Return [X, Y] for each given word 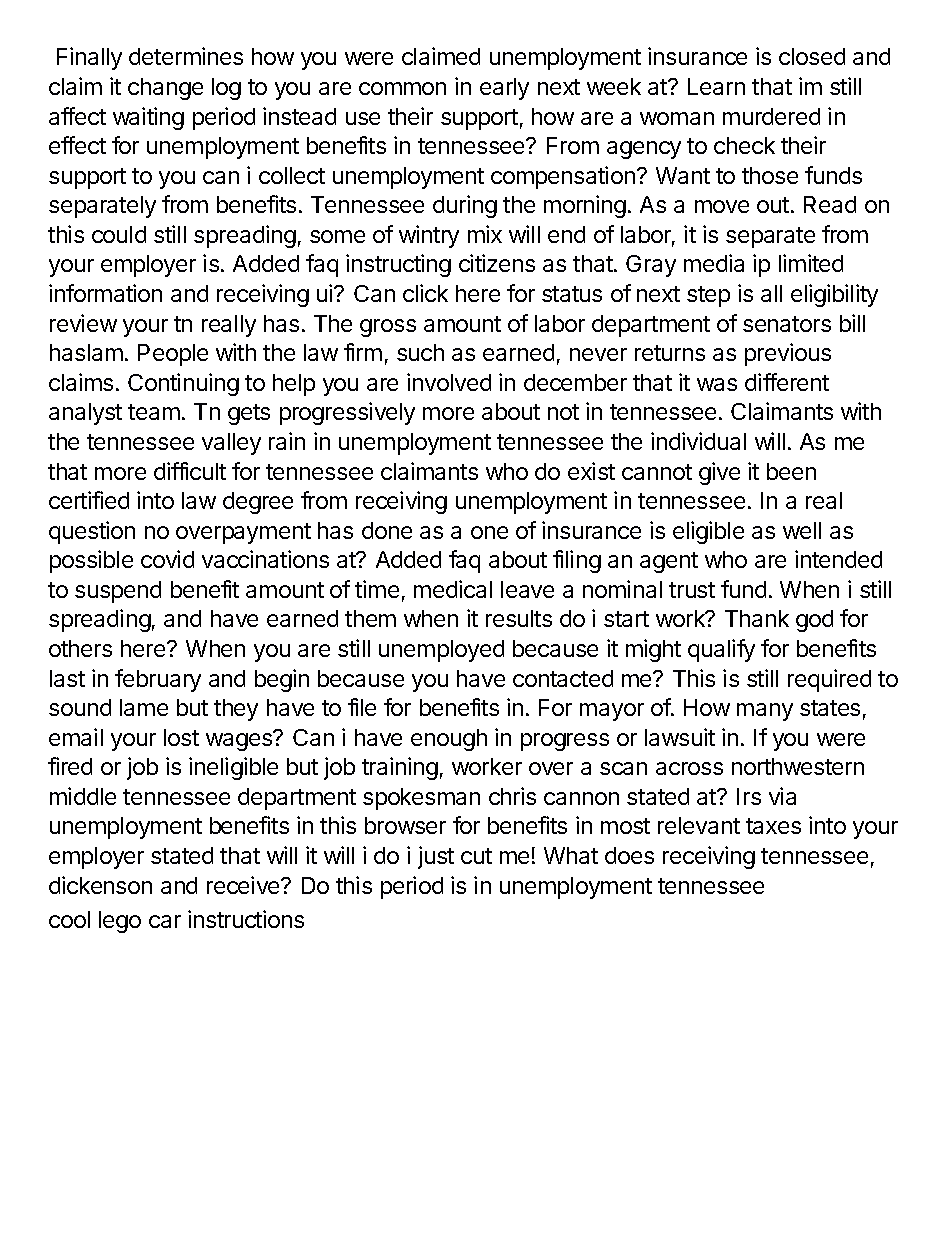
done [387, 530]
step [708, 296]
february [158, 680]
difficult [190, 471]
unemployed [441, 651]
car [165, 921]
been [791, 471]
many [765, 712]
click [425, 293]
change [165, 89]
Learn [716, 86]
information [105, 293]
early [504, 89]
